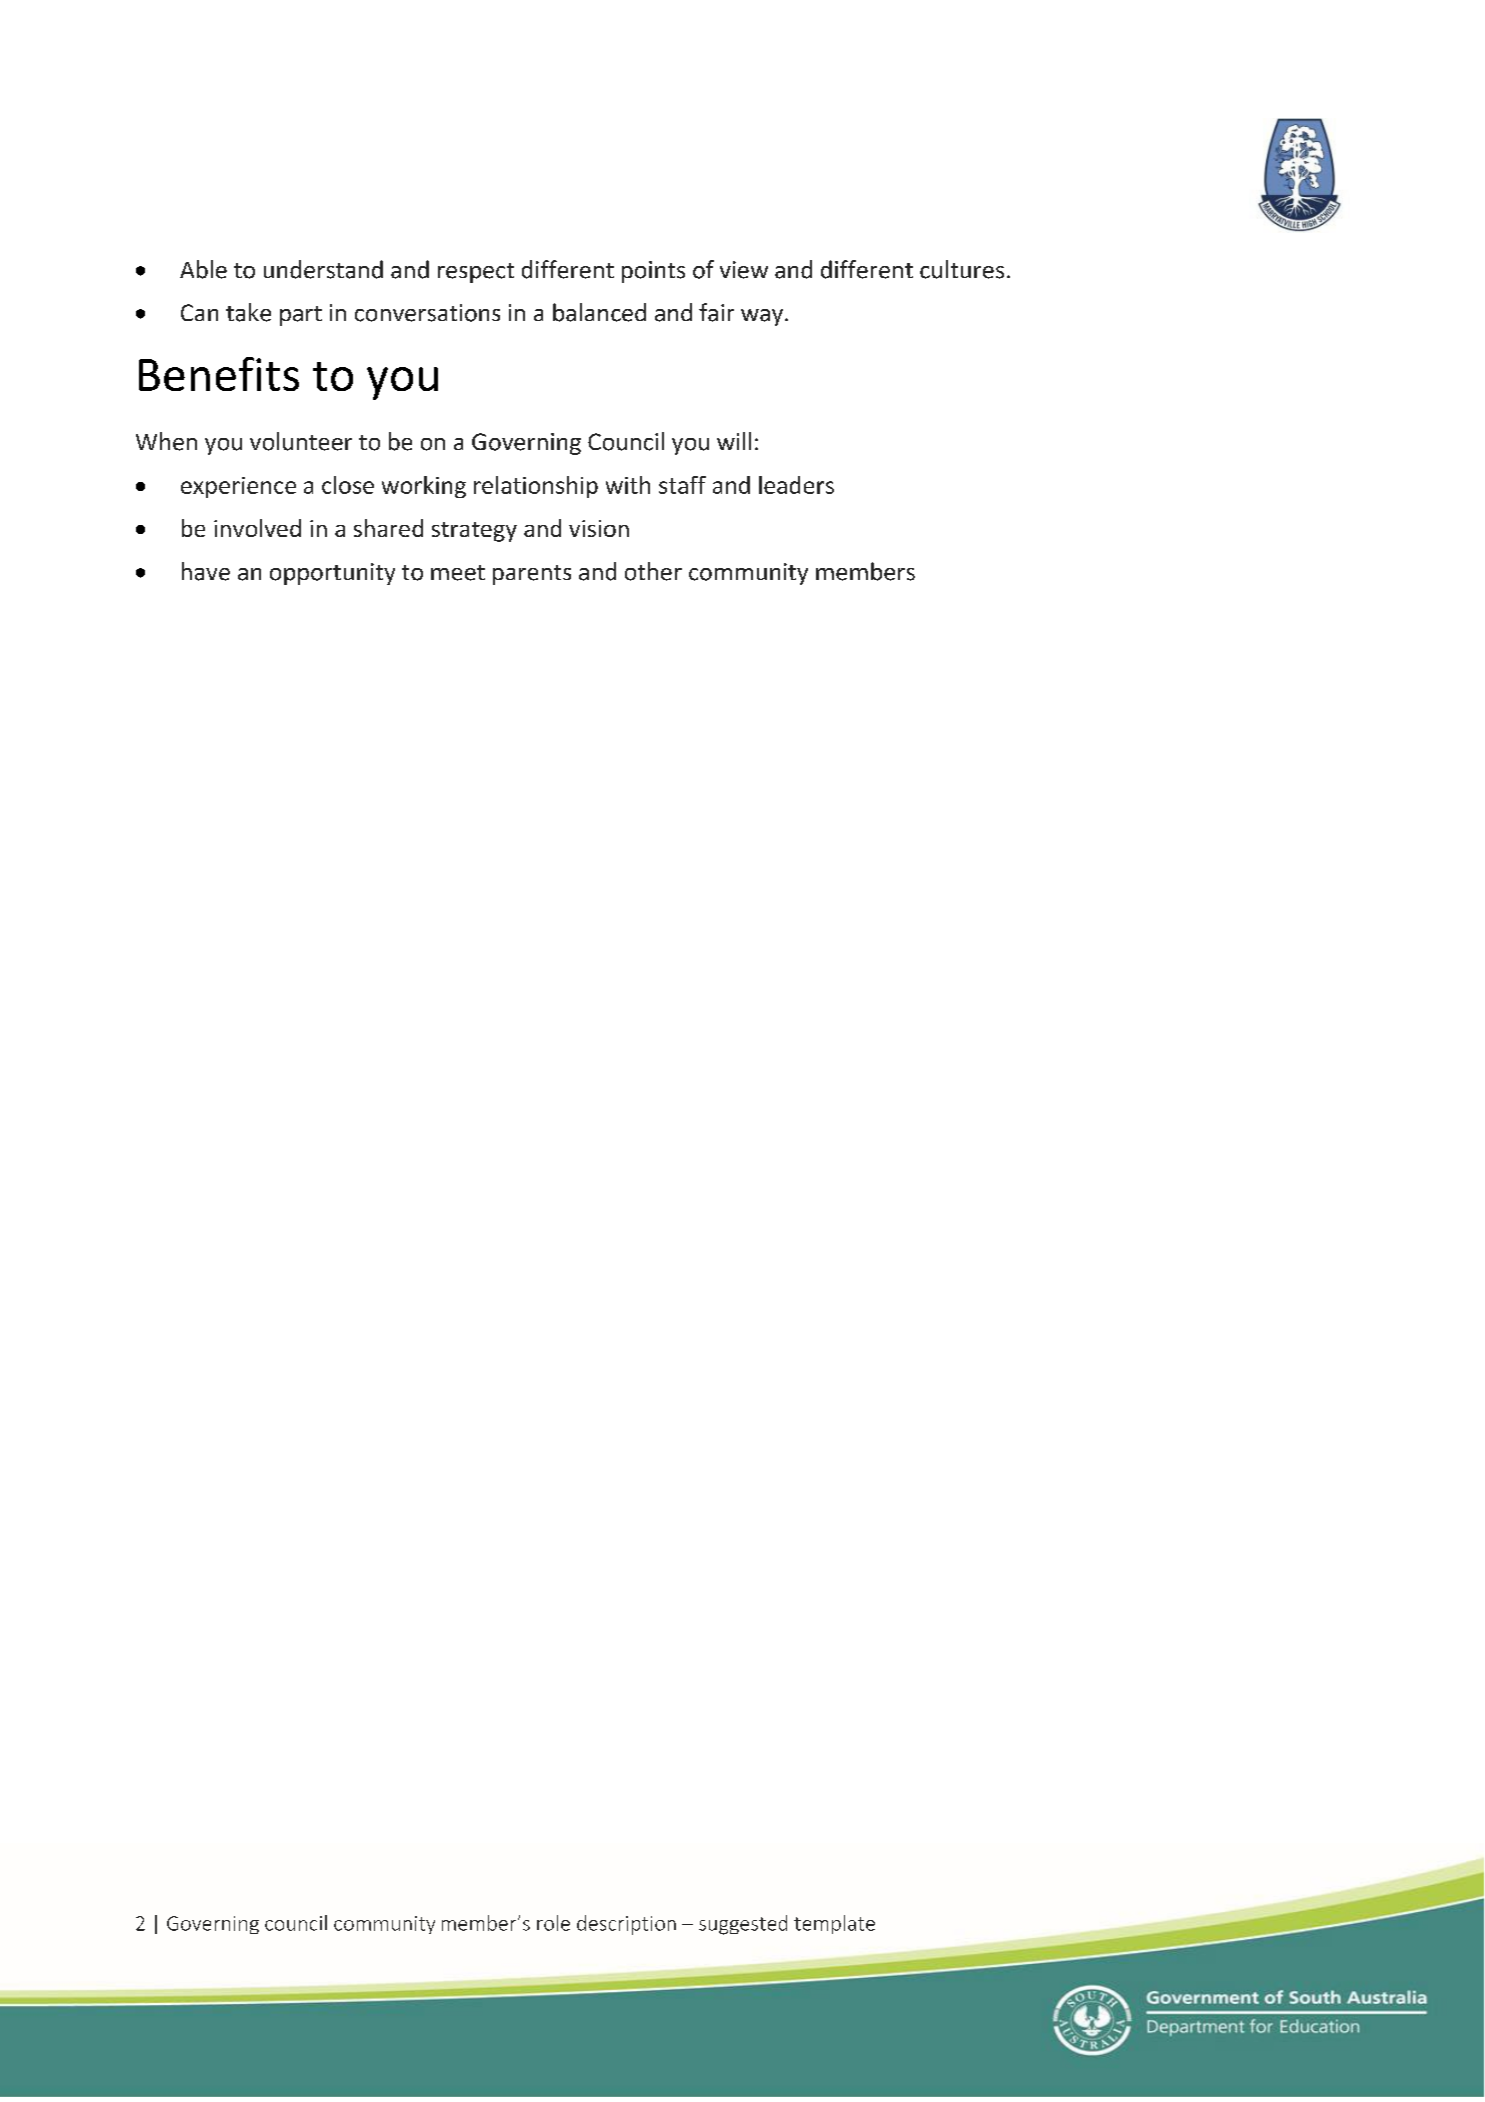  What do you see at coordinates (332, 574) in the screenshot?
I see `opportunity` at bounding box center [332, 574].
